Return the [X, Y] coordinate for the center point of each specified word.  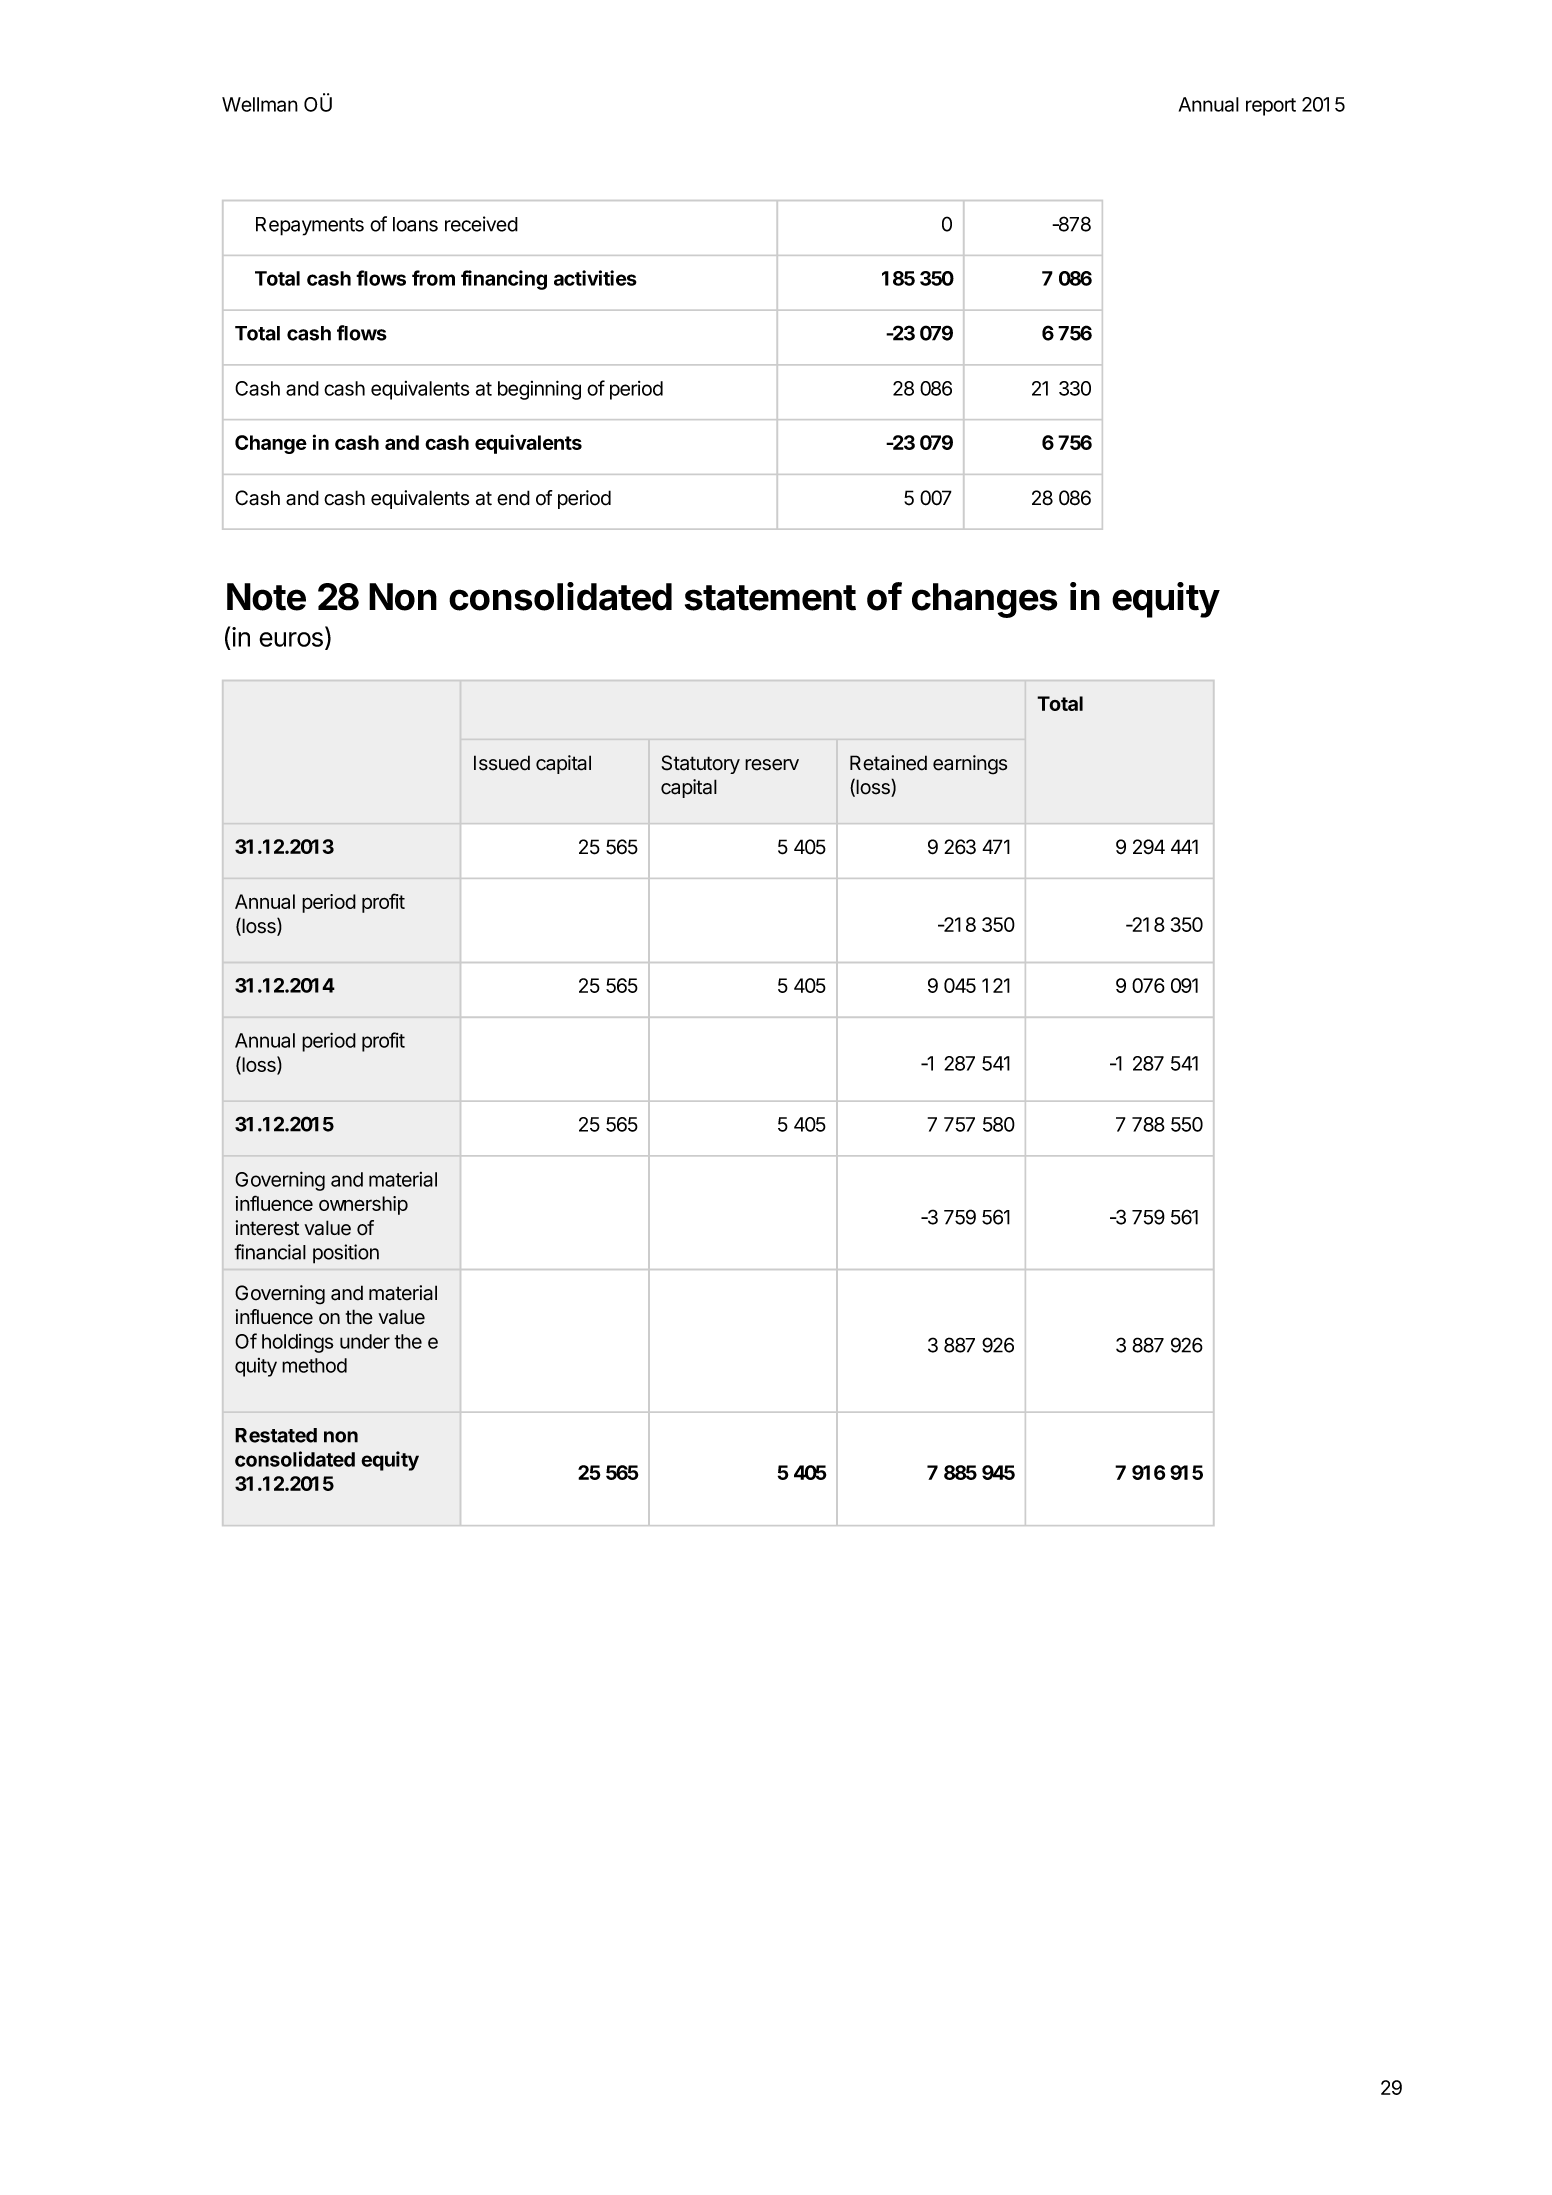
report [1271, 107]
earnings [970, 765]
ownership [363, 1205]
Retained [888, 763]
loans [415, 224]
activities [595, 278]
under [365, 1341]
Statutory [700, 764]
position [346, 1254]
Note [266, 597]
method [314, 1365]
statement [770, 598]
